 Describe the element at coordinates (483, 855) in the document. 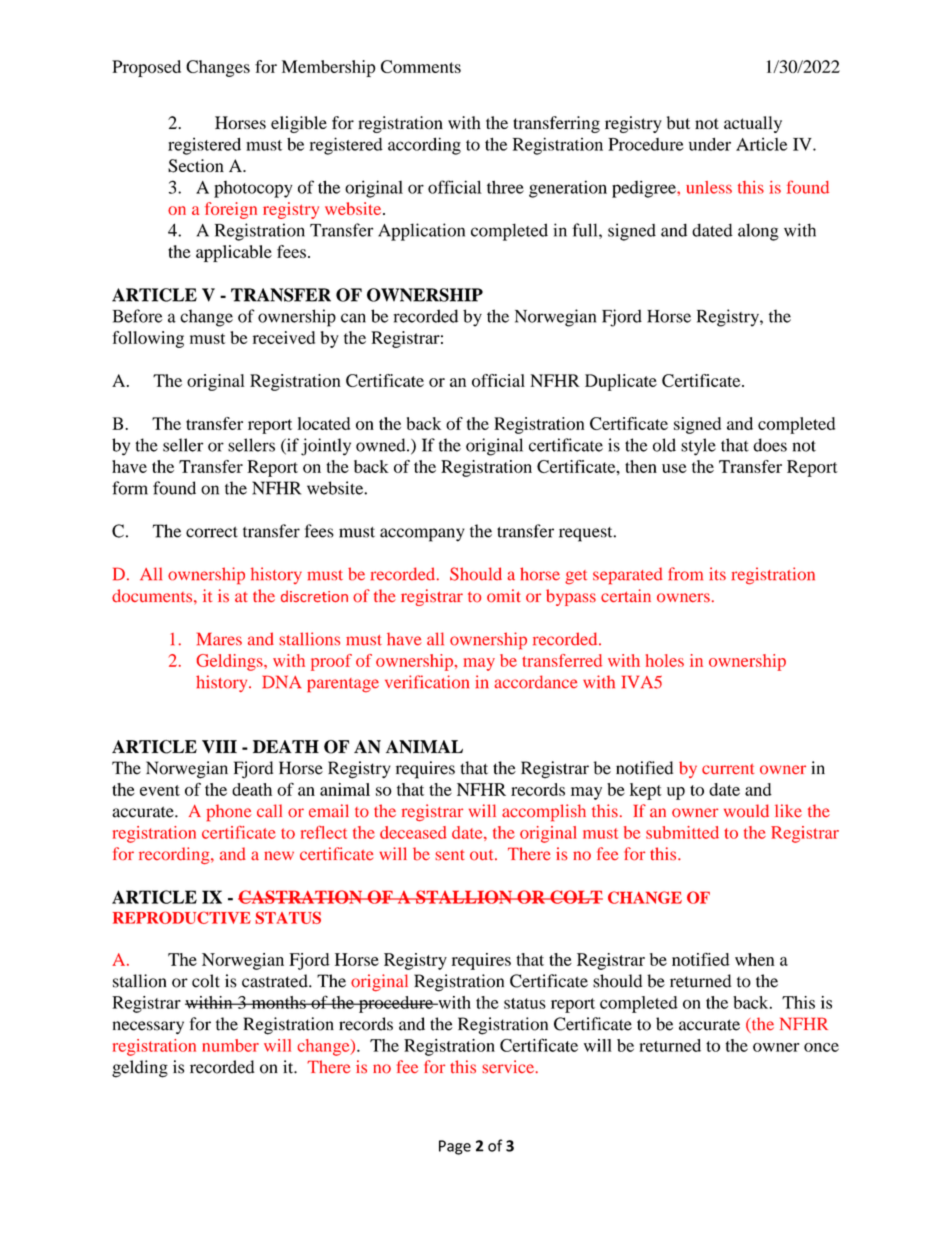

I see `out` at that location.
